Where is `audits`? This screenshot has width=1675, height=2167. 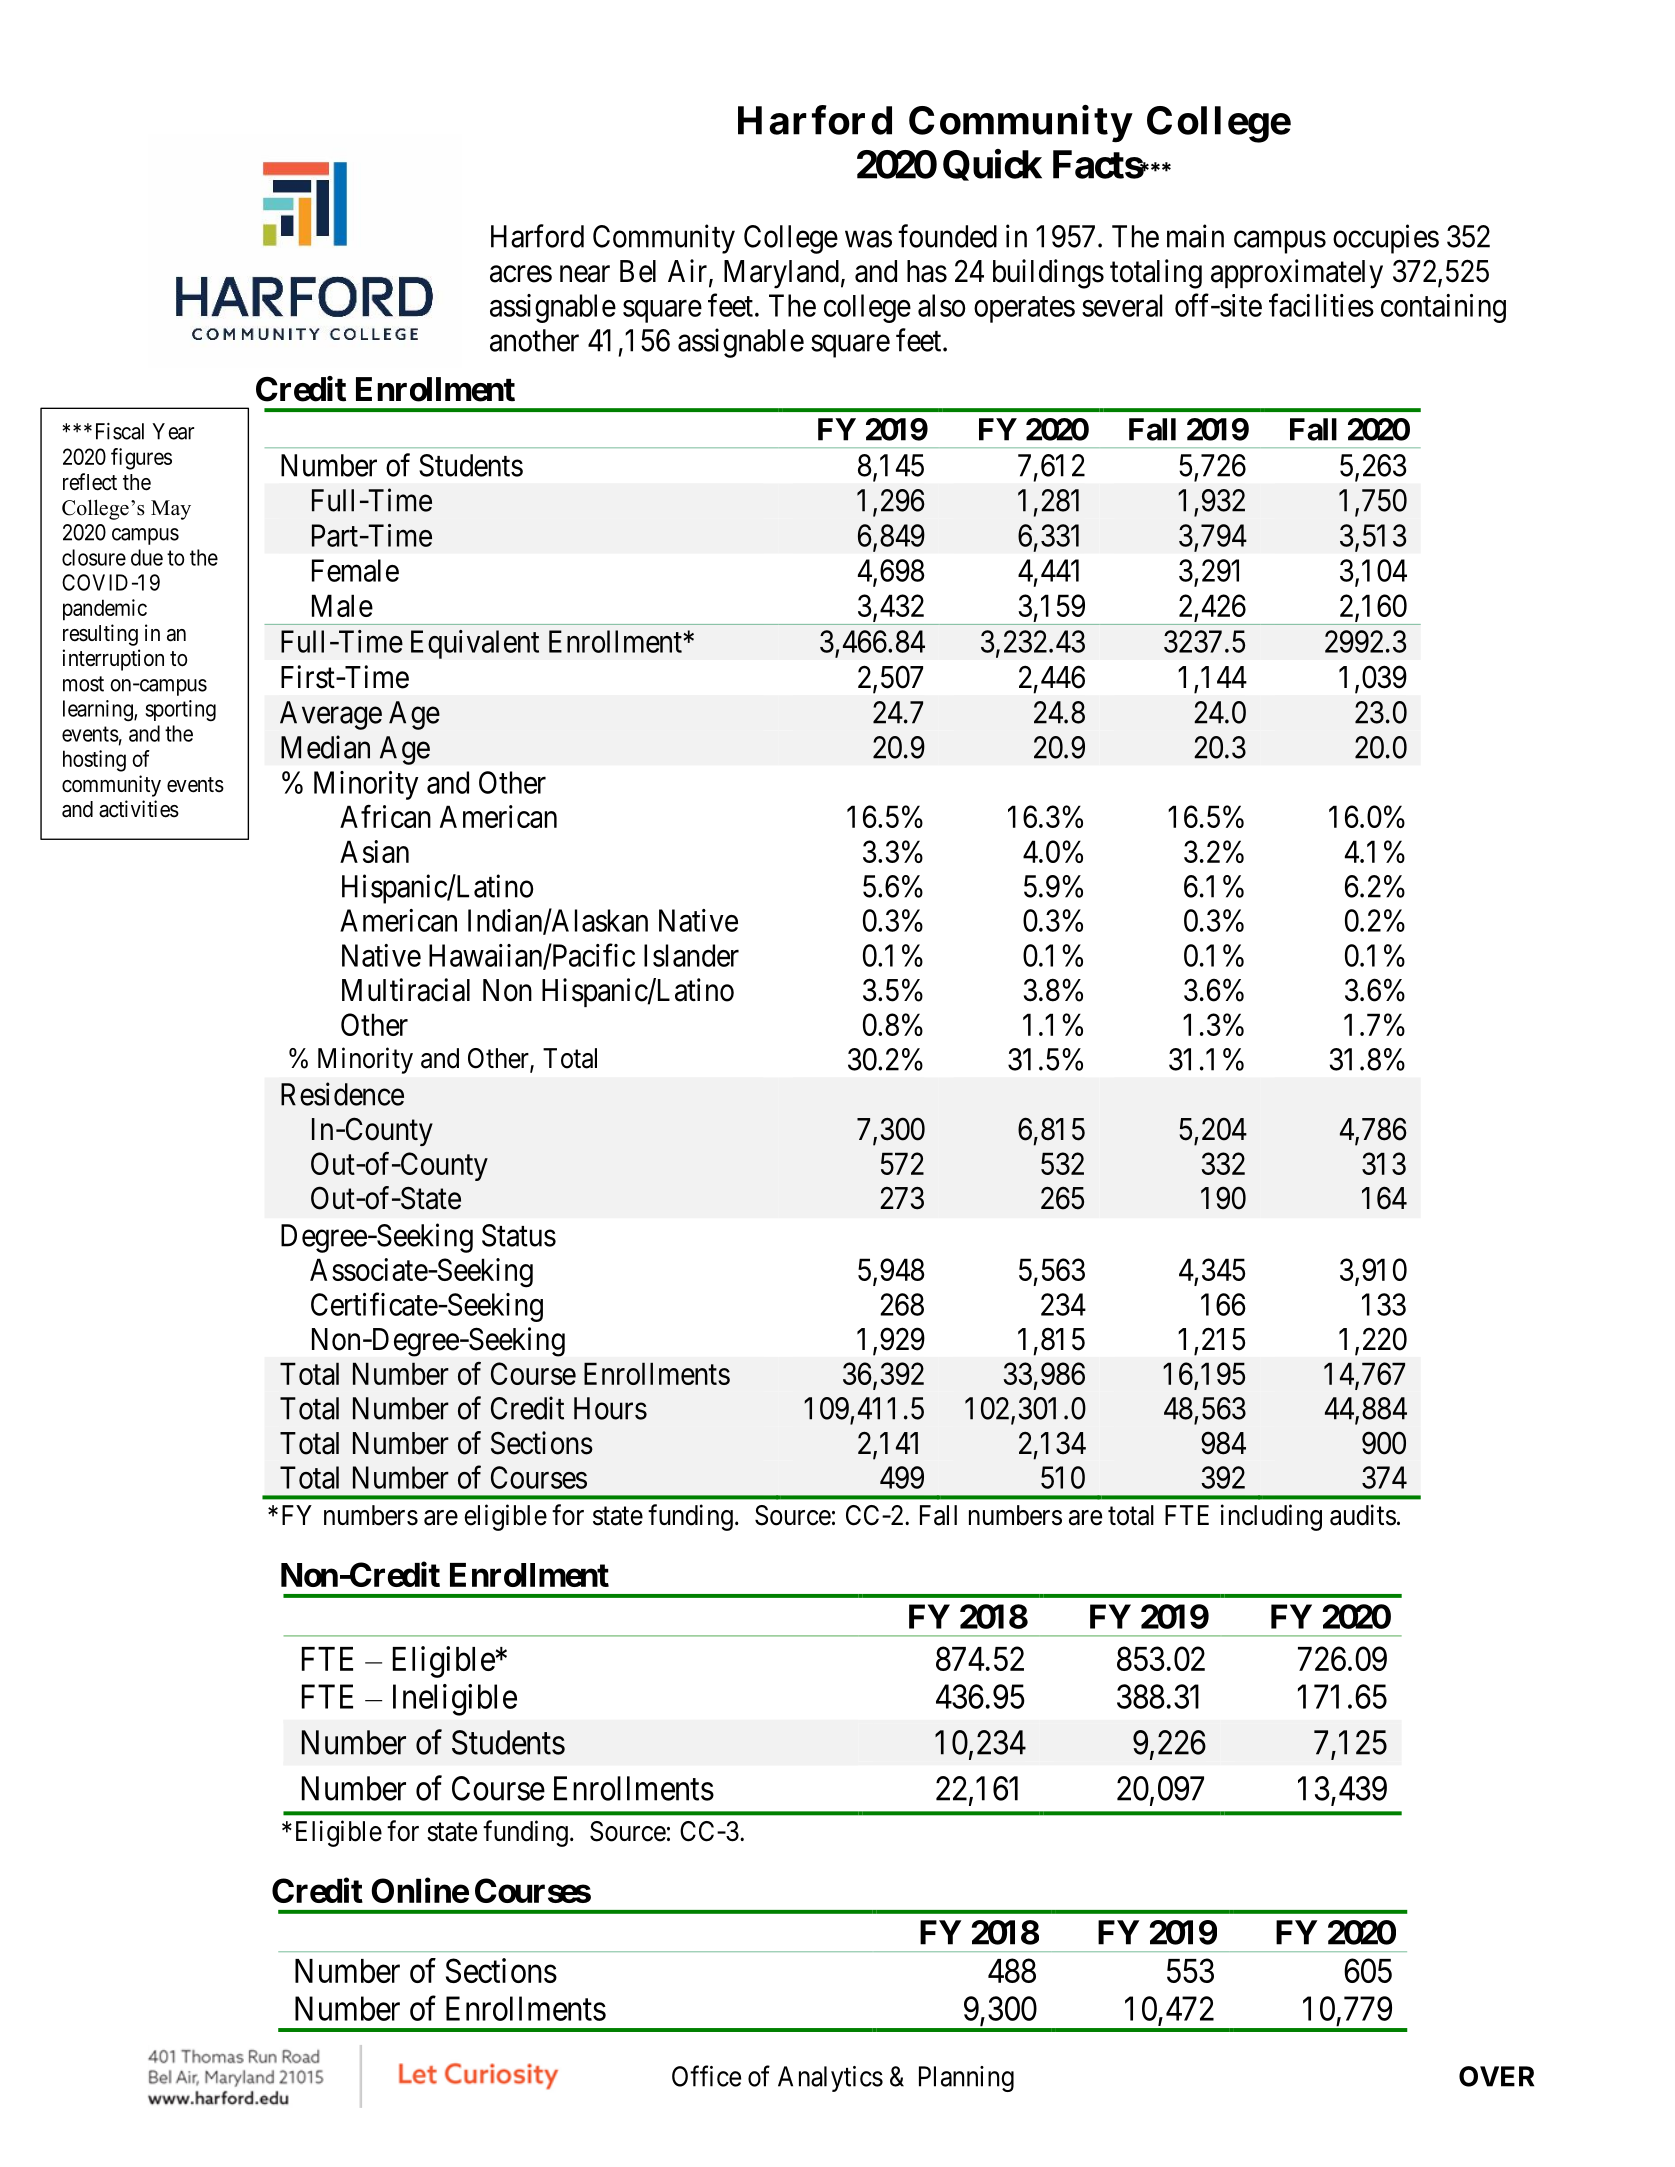
audits is located at coordinates (1363, 1515).
